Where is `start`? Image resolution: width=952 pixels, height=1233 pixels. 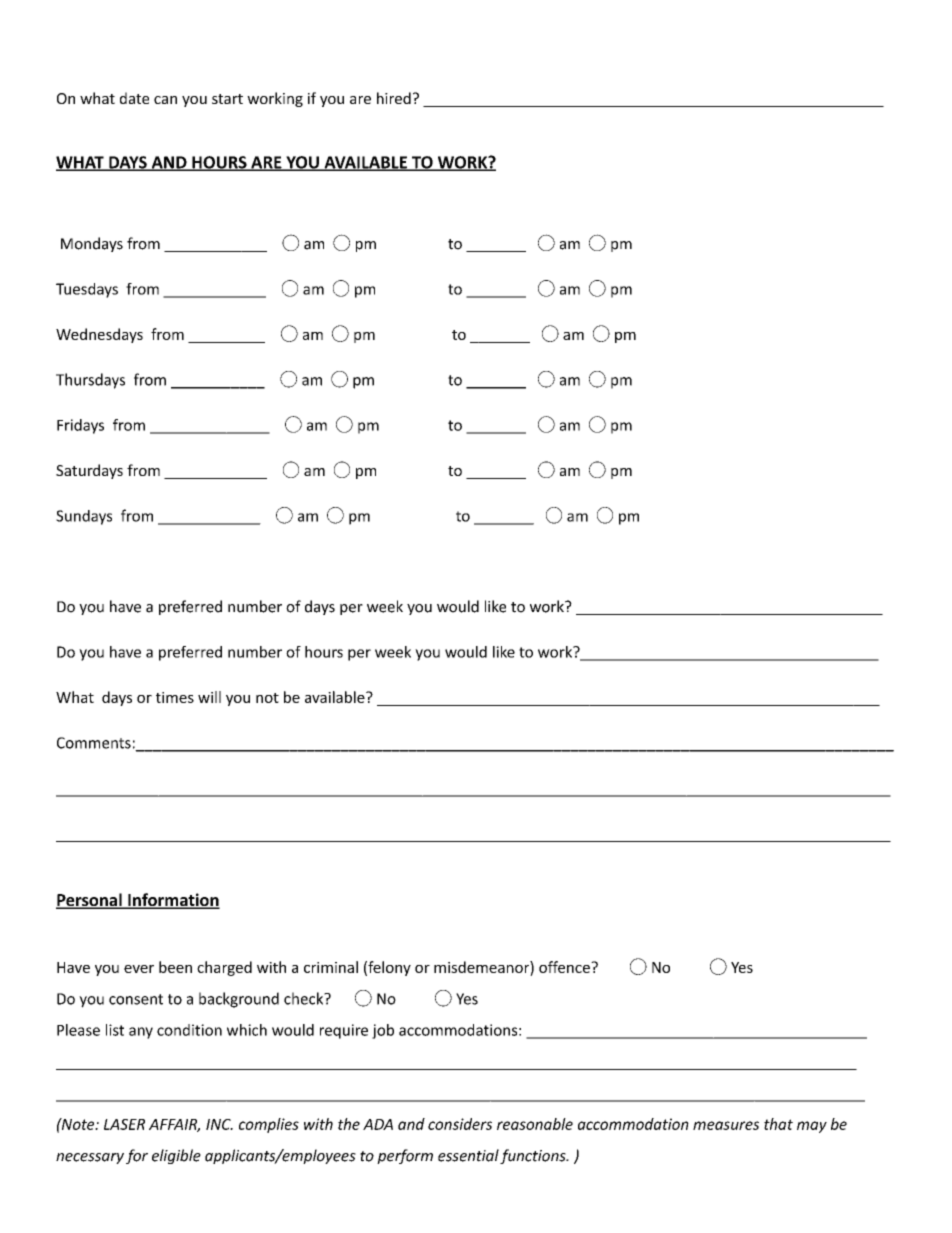 start is located at coordinates (227, 99).
